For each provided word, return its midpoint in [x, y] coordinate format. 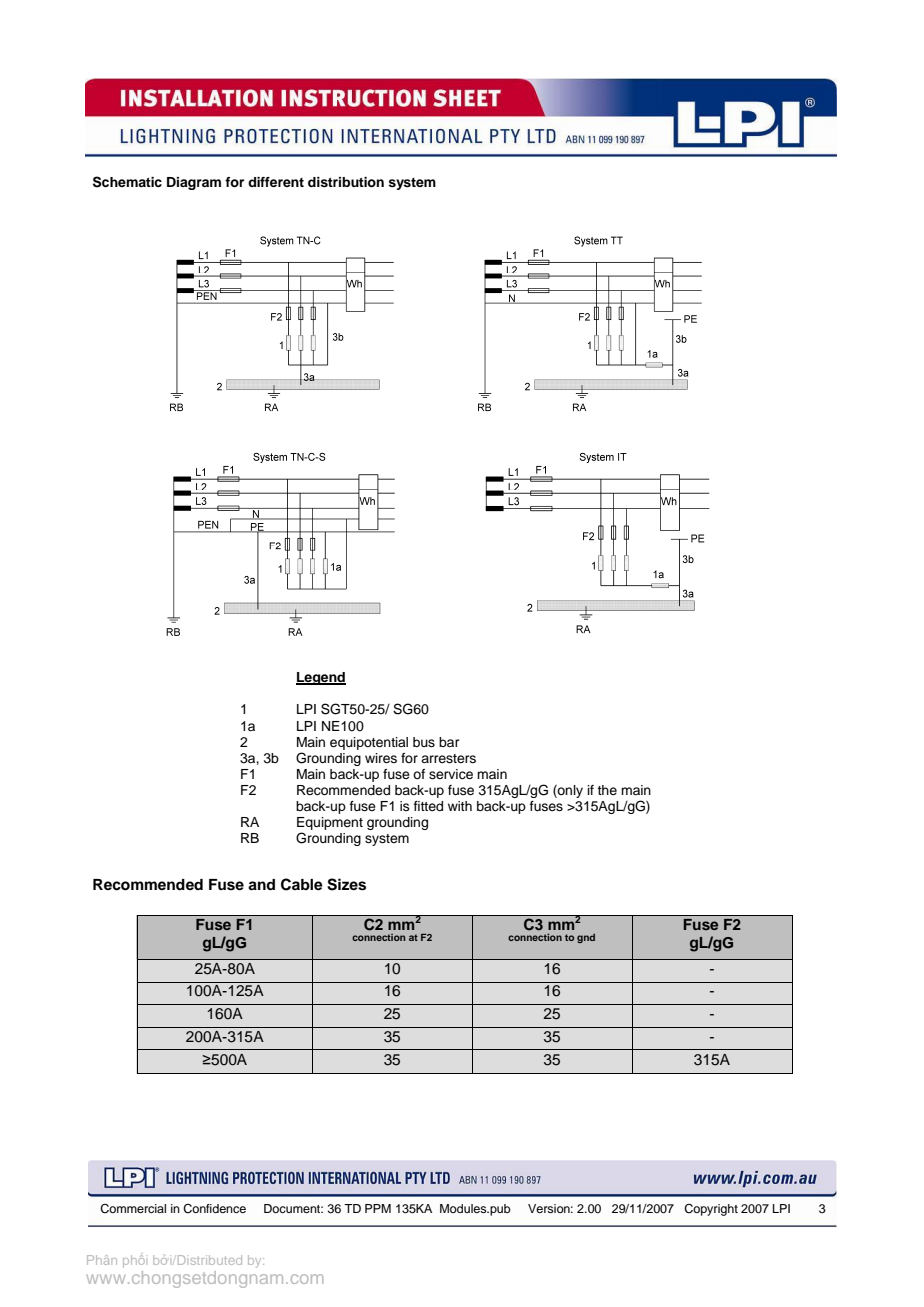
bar [449, 742]
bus [424, 742]
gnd [586, 938]
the [607, 790]
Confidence [214, 1209]
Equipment [330, 823]
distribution [346, 182]
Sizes [346, 884]
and [261, 885]
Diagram [194, 183]
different [276, 182]
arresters [448, 758]
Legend [321, 678]
